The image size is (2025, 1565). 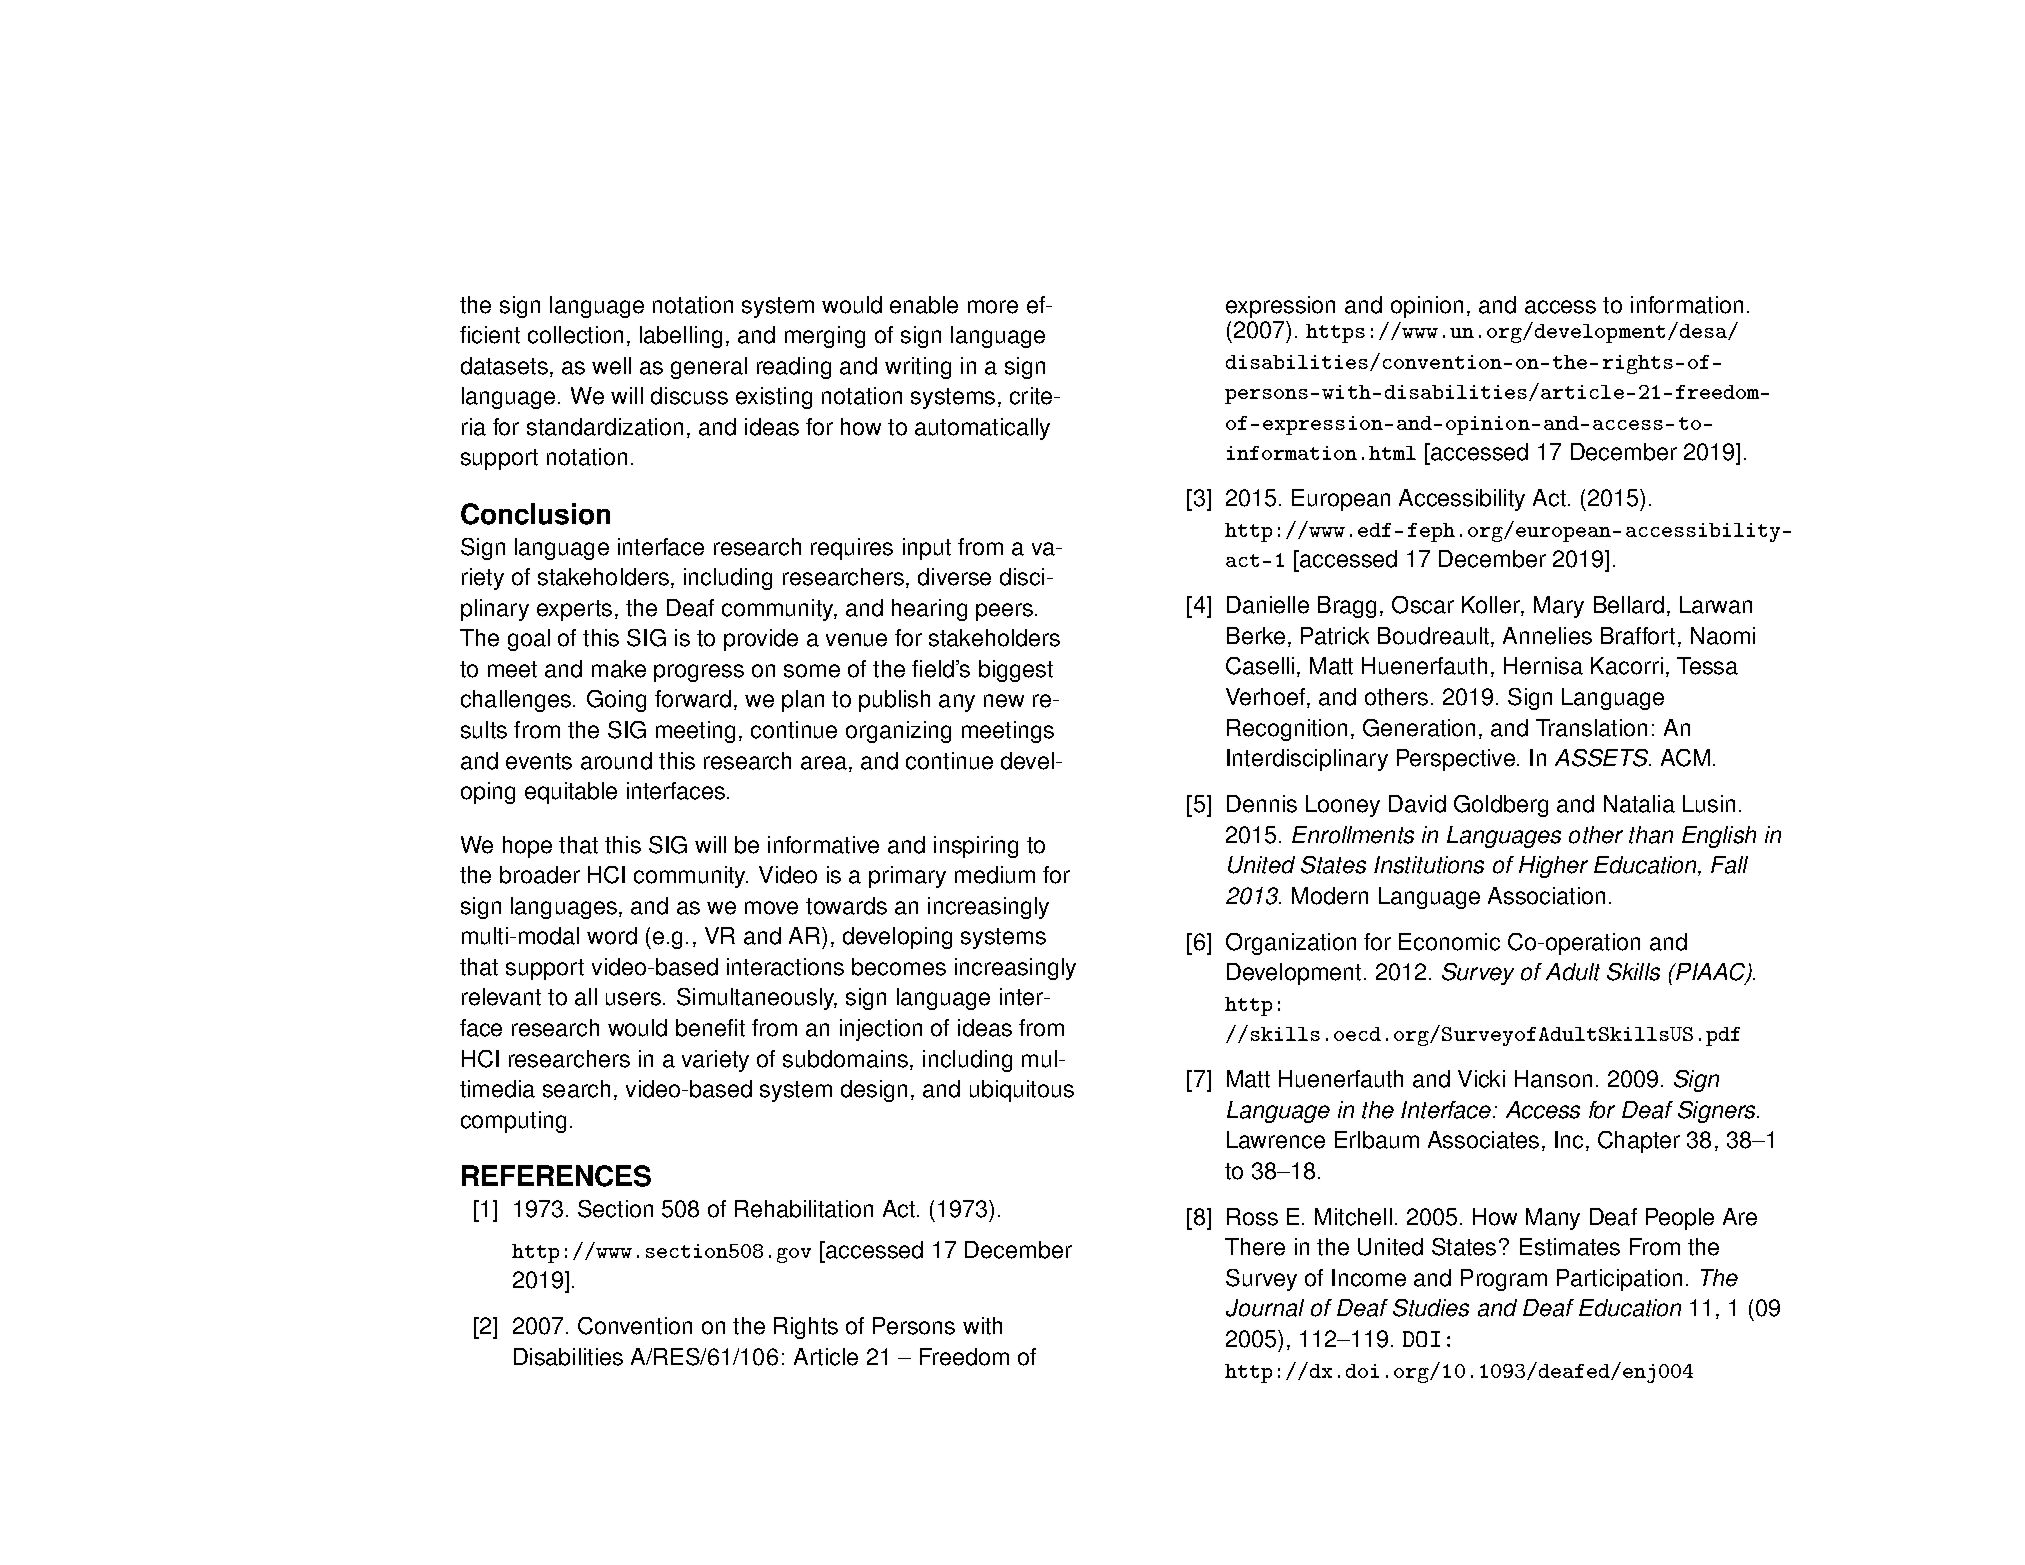 I want to click on labelling, so click(x=681, y=337).
